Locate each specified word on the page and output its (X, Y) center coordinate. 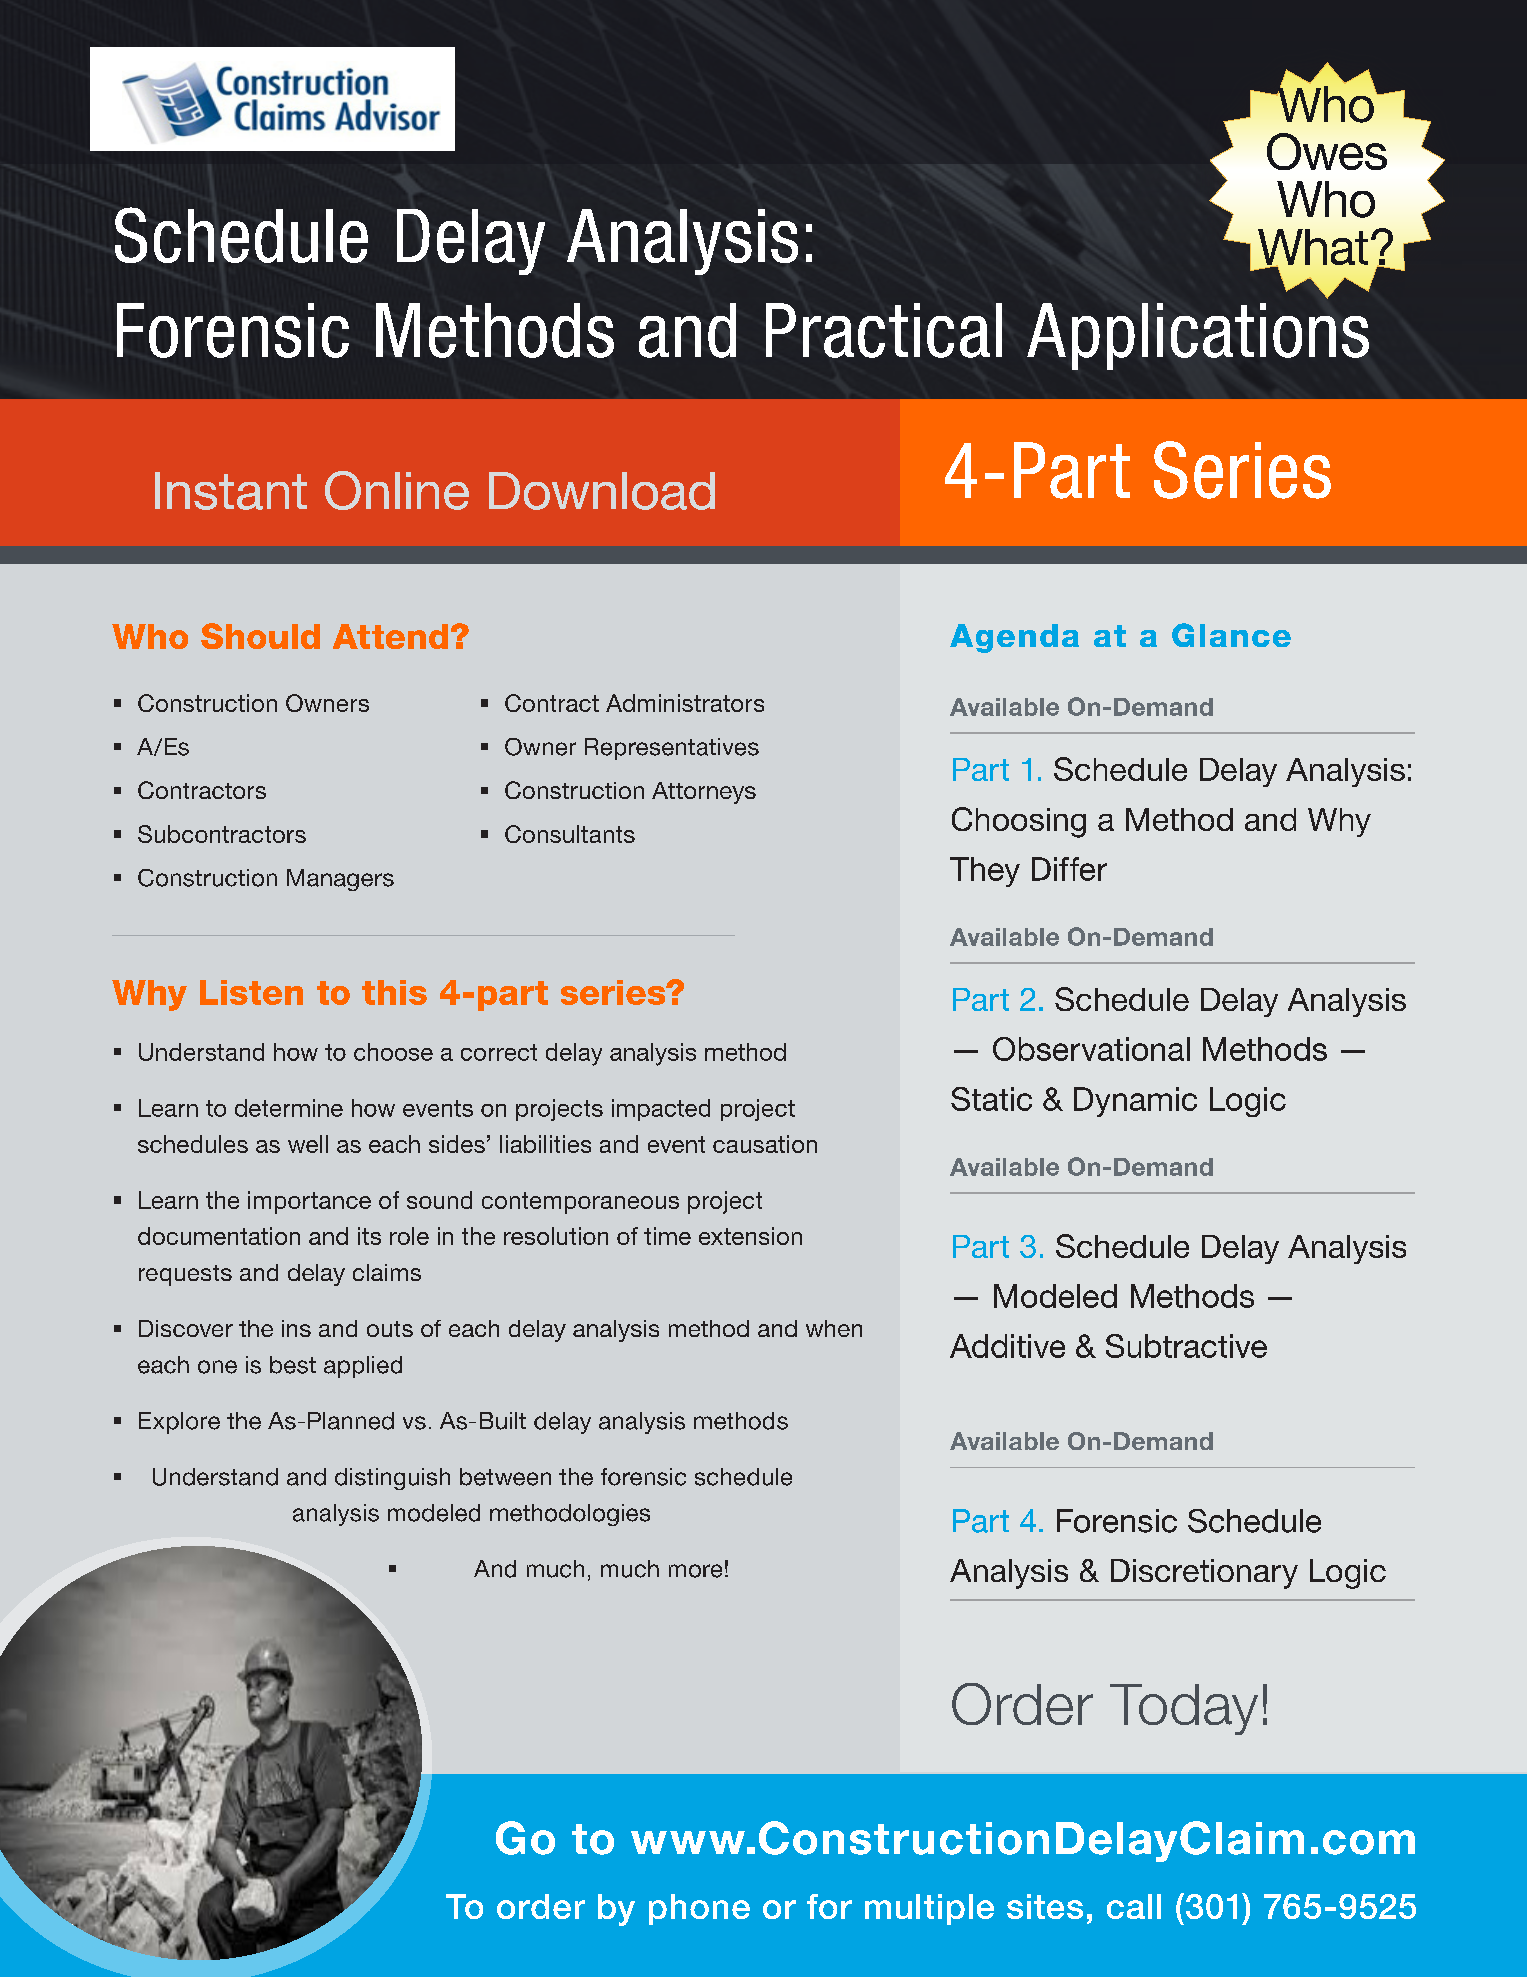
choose (393, 1052)
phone (699, 1909)
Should (260, 636)
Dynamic (1135, 1102)
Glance (1231, 635)
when (834, 1328)
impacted (661, 1110)
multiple (929, 1909)
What (1313, 248)
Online (397, 490)
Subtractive (1186, 1346)
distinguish (392, 1479)
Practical (884, 330)
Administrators (685, 703)
